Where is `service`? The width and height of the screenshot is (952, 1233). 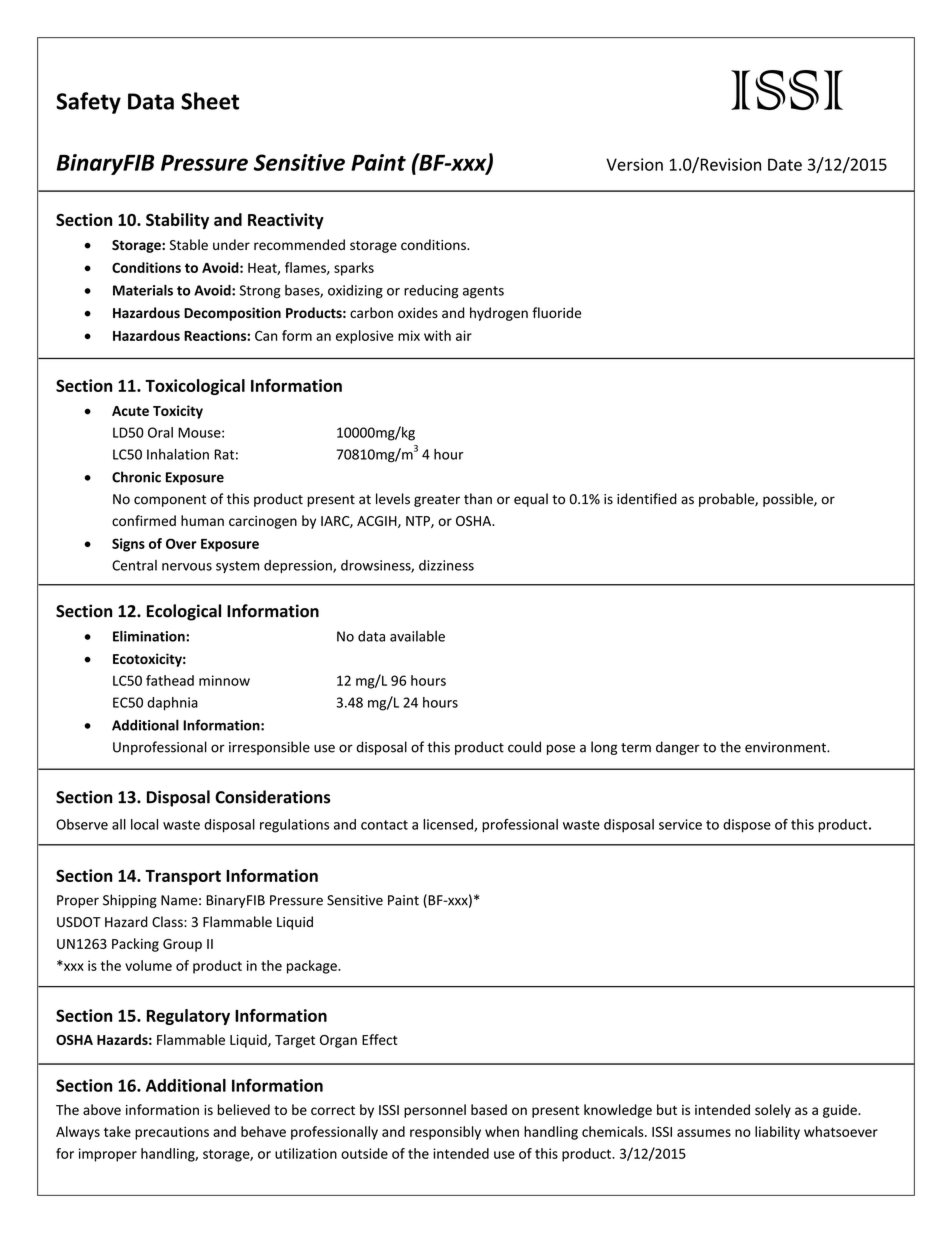
service is located at coordinates (680, 824).
